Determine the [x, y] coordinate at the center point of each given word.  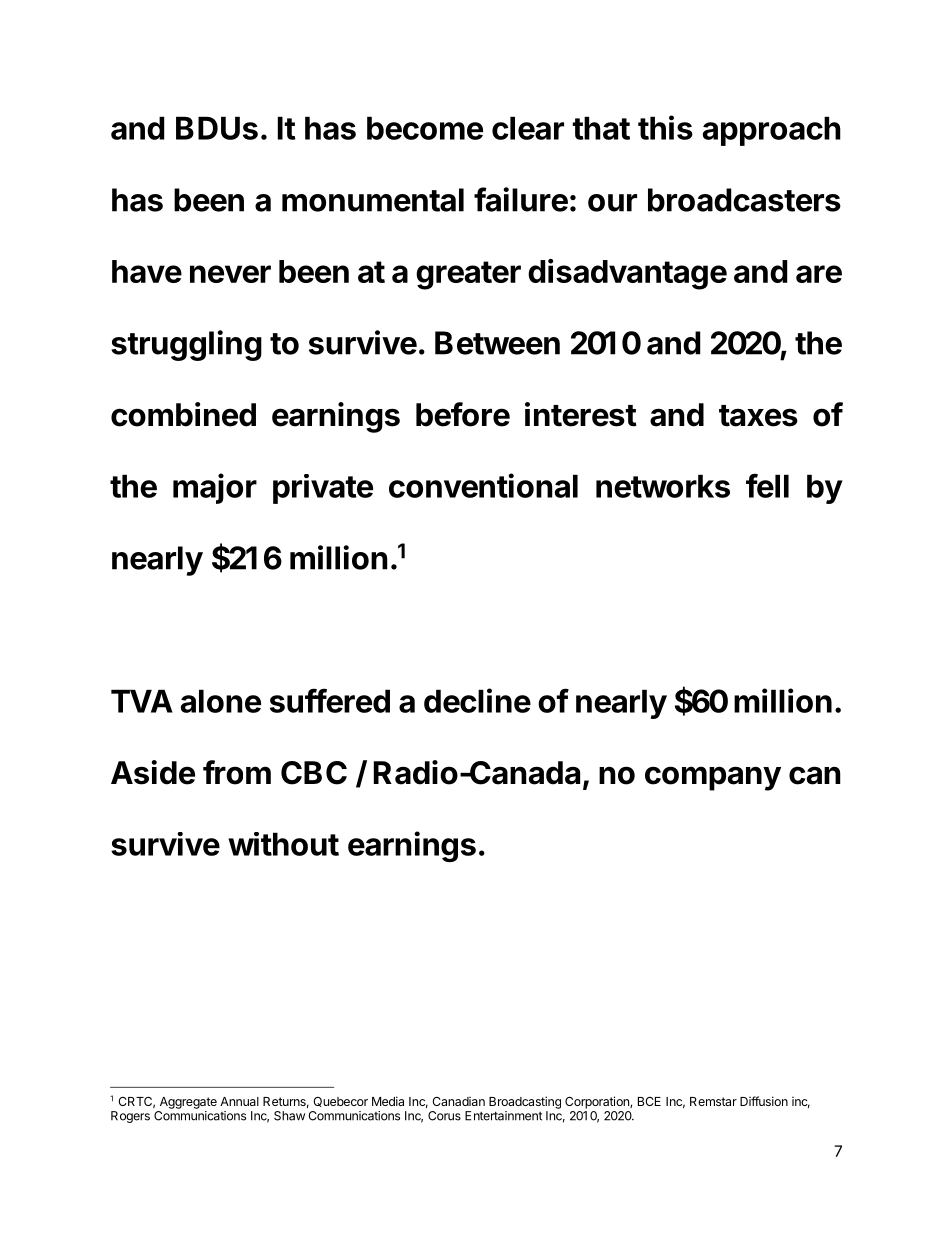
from [237, 772]
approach [772, 131]
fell [767, 485]
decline [477, 700]
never [230, 274]
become [425, 128]
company [713, 778]
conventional [483, 485]
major [215, 488]
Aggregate [188, 1103]
